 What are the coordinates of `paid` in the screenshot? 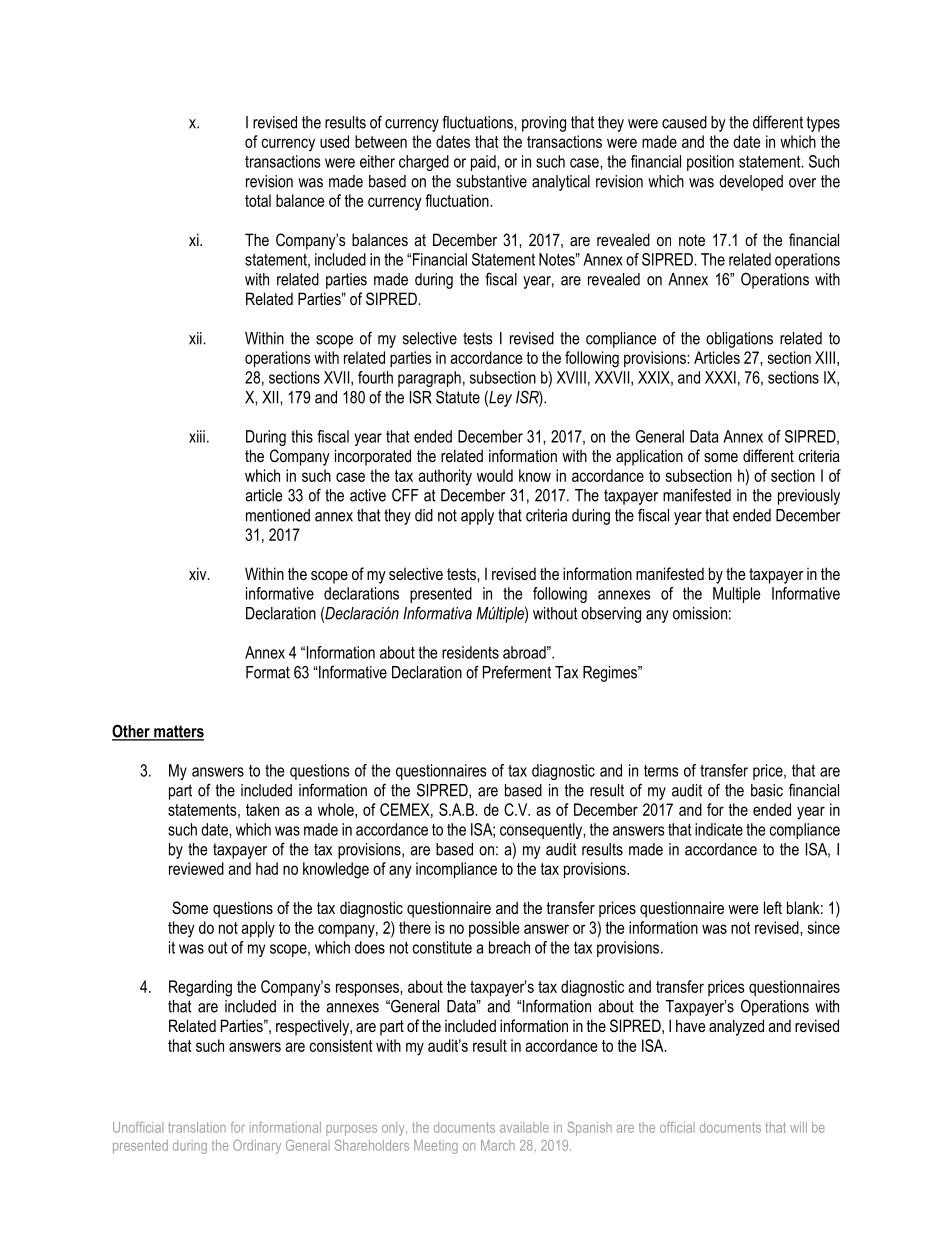 It's located at (484, 163).
